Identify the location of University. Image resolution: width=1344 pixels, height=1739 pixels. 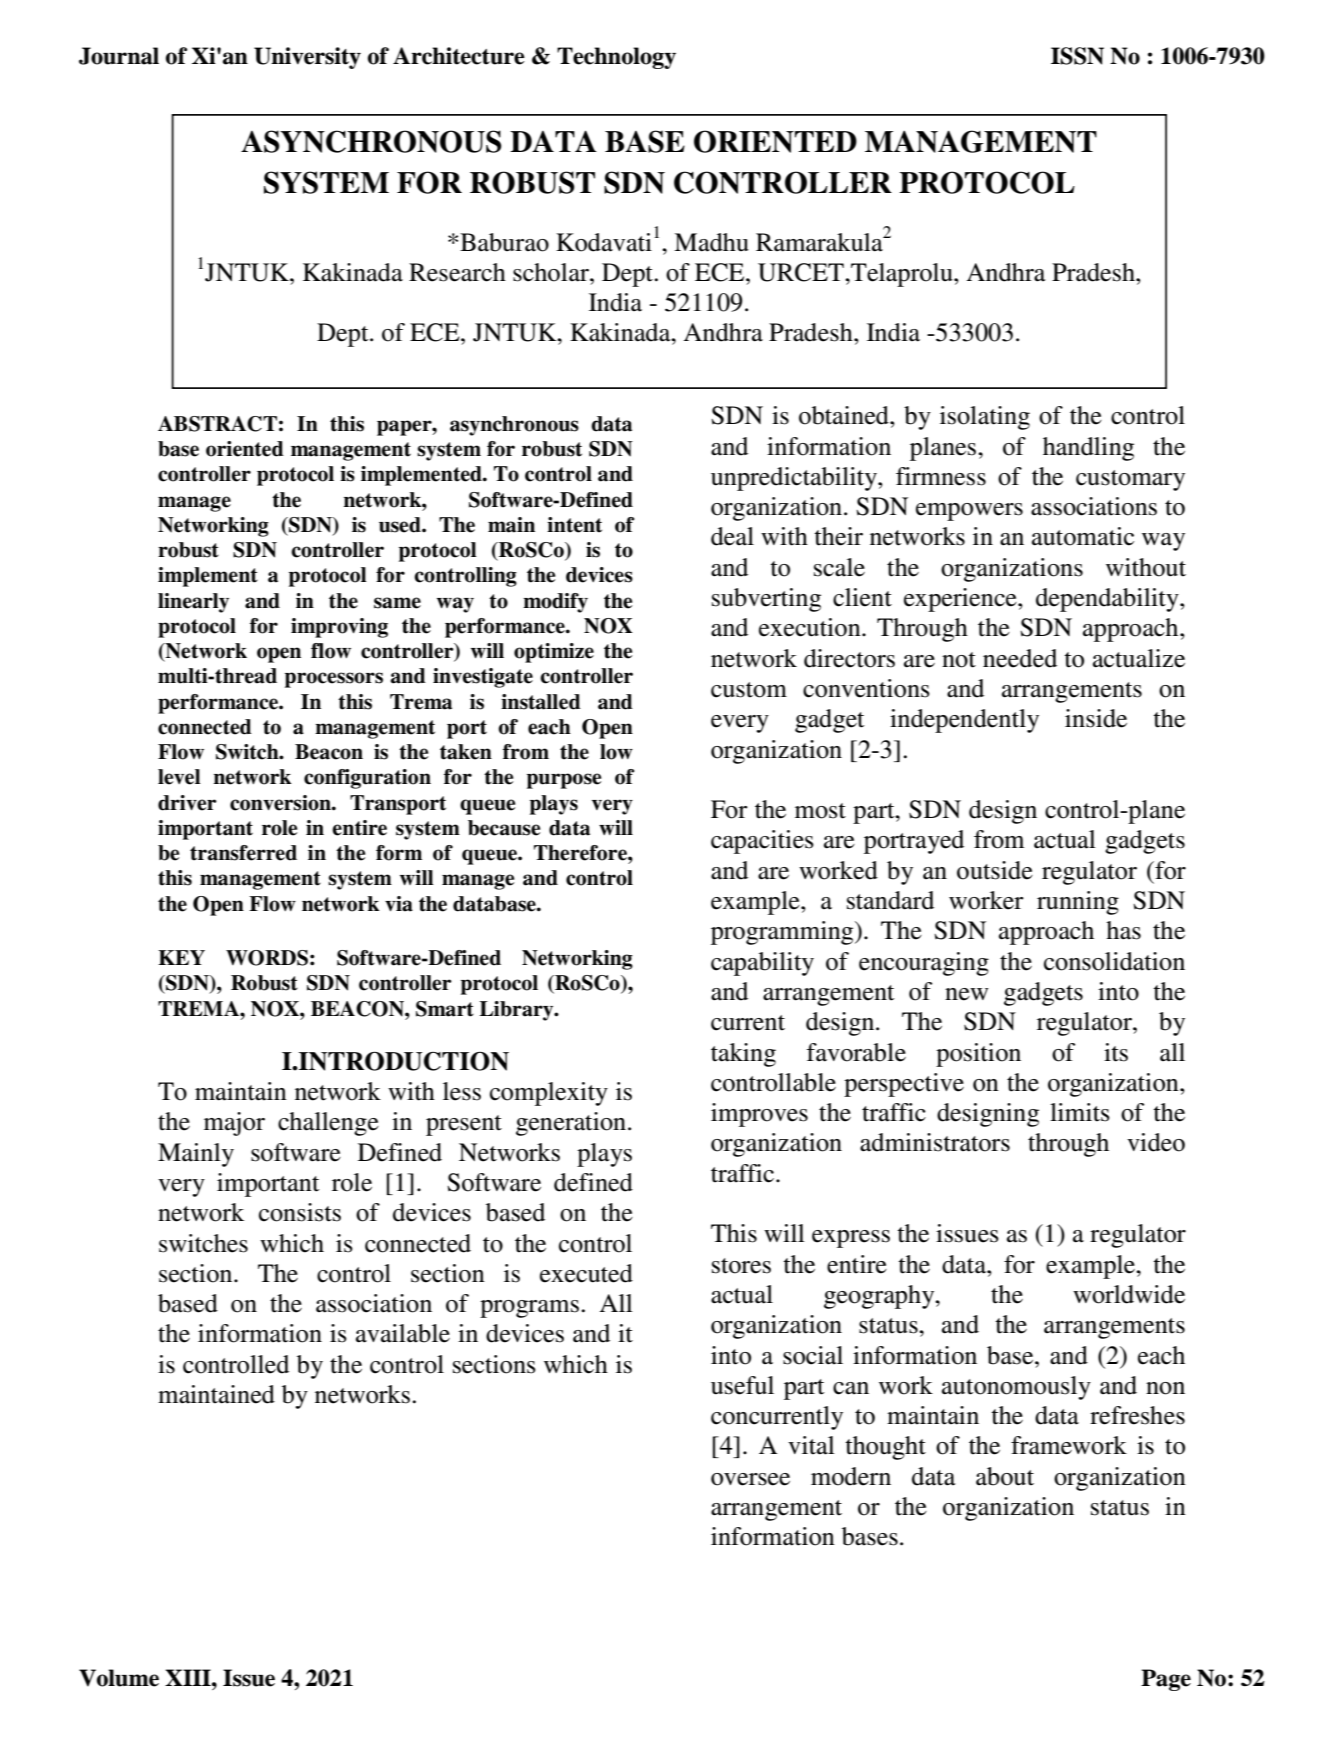
(307, 58).
